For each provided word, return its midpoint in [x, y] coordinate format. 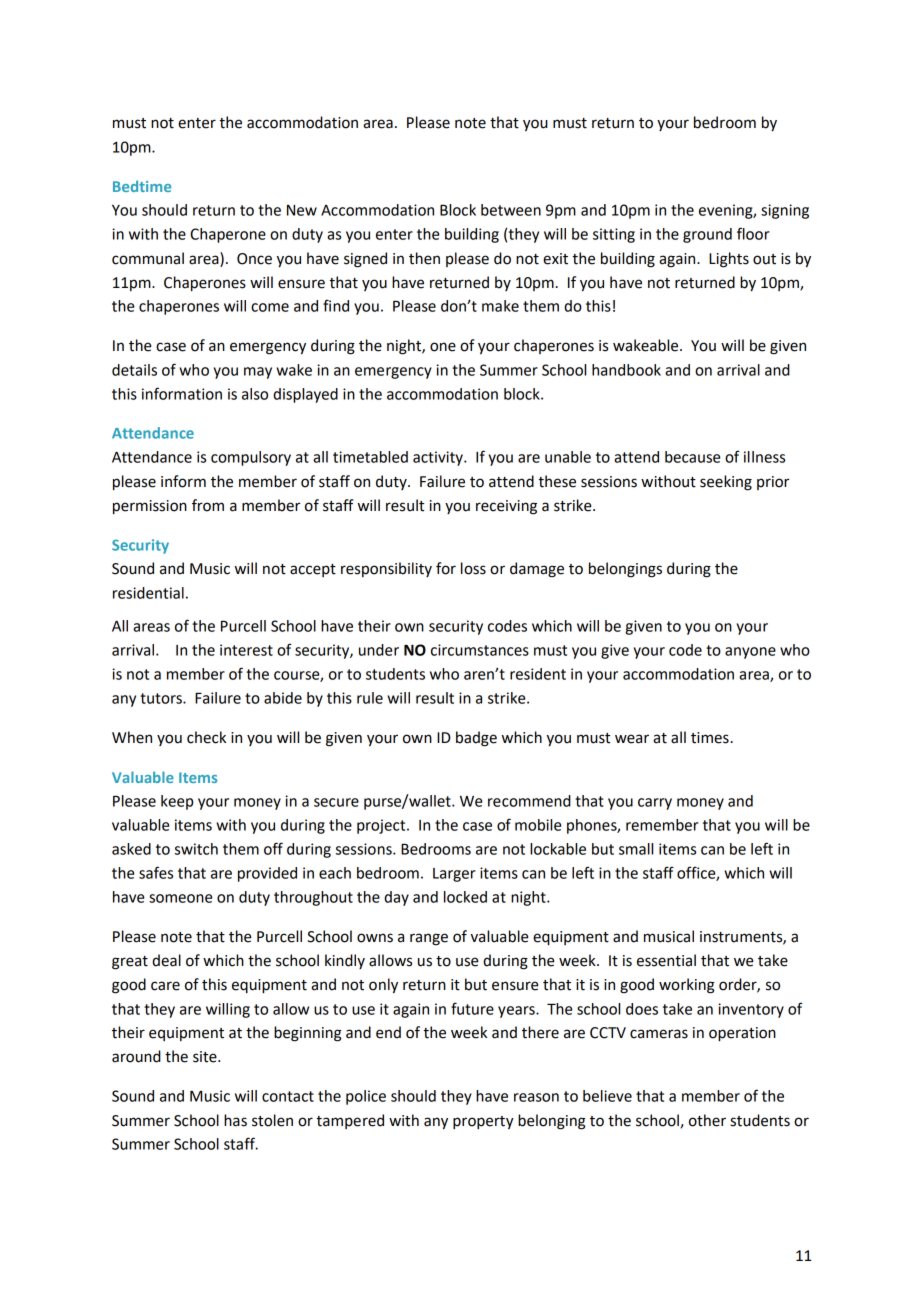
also [255, 394]
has [235, 1120]
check [206, 737]
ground [707, 235]
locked [465, 897]
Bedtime [142, 186]
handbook [626, 370]
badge [476, 739]
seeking [726, 483]
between [511, 210]
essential [666, 960]
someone [180, 898]
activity [439, 458]
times [710, 738]
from [208, 505]
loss [473, 568]
